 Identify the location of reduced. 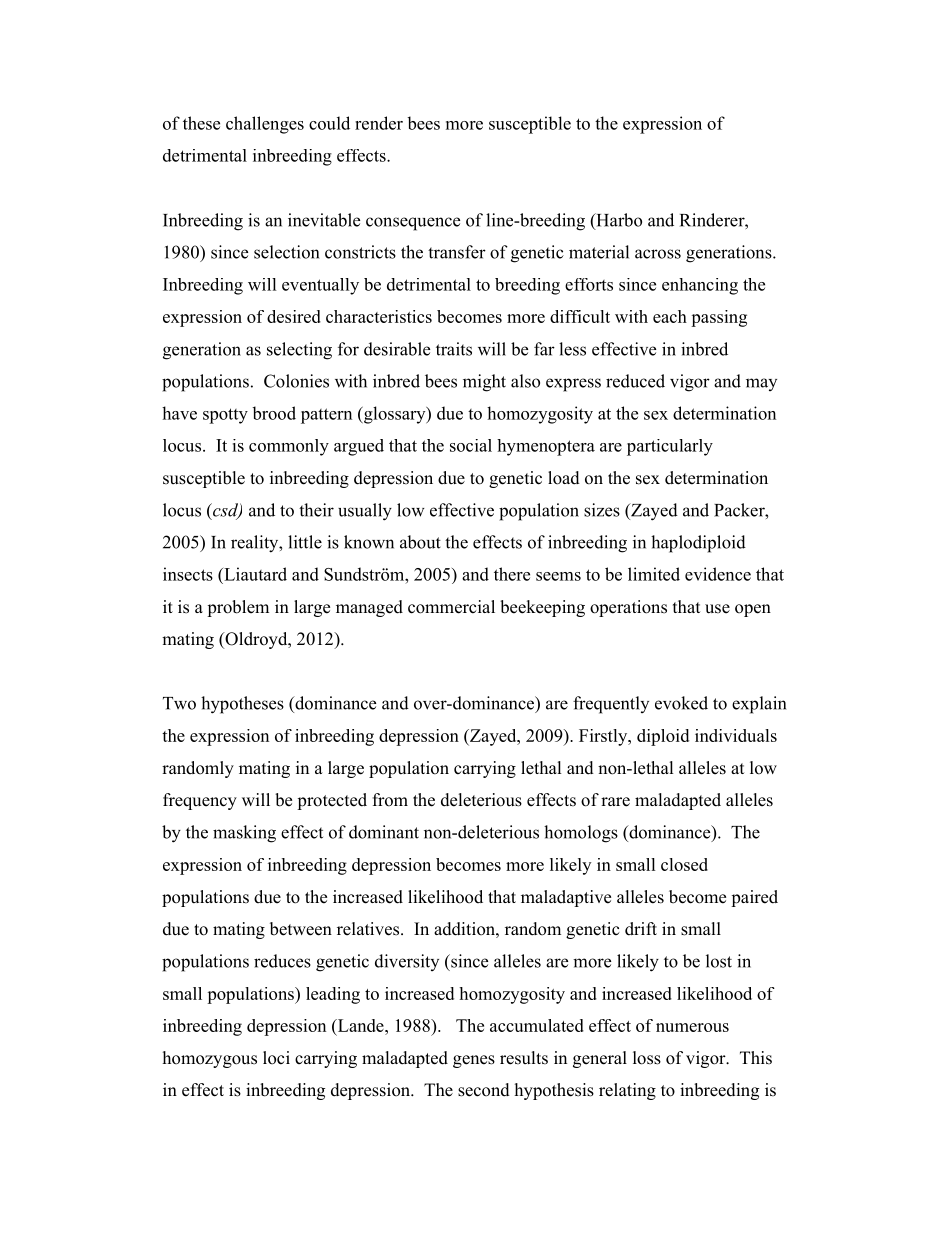
(635, 381).
